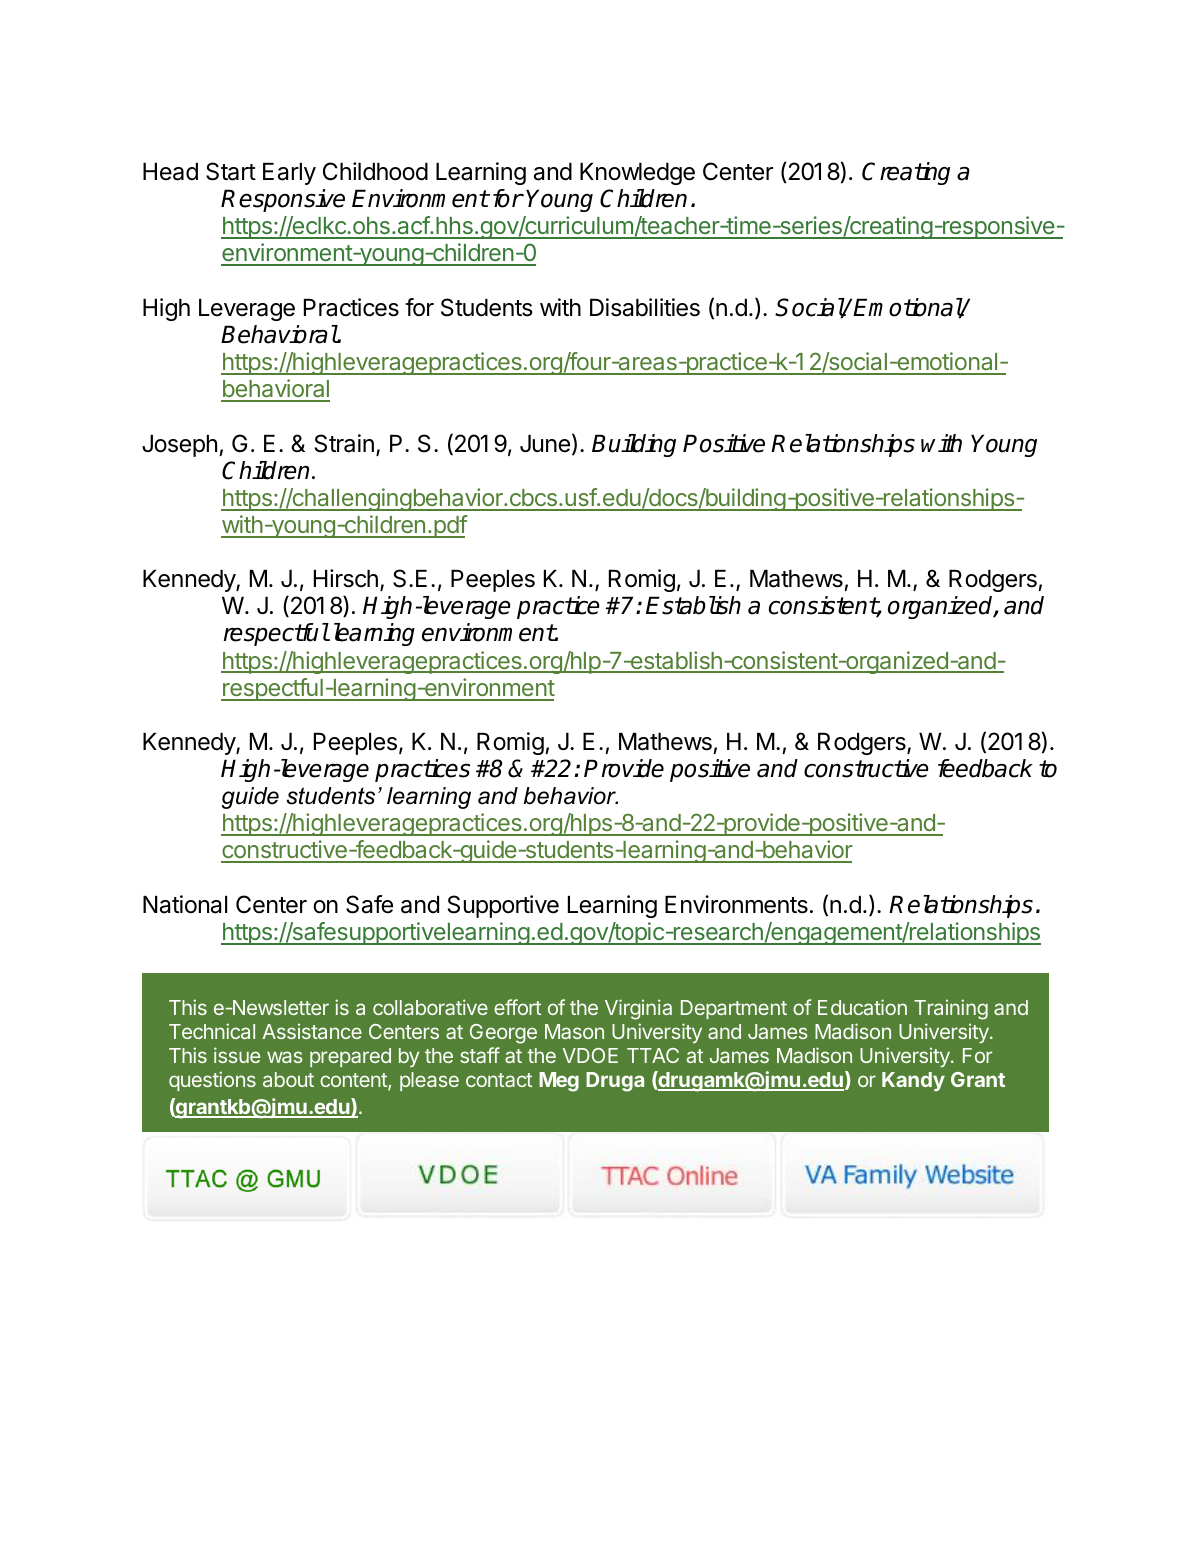 This screenshot has height=1558, width=1204. I want to click on was, so click(285, 1057).
